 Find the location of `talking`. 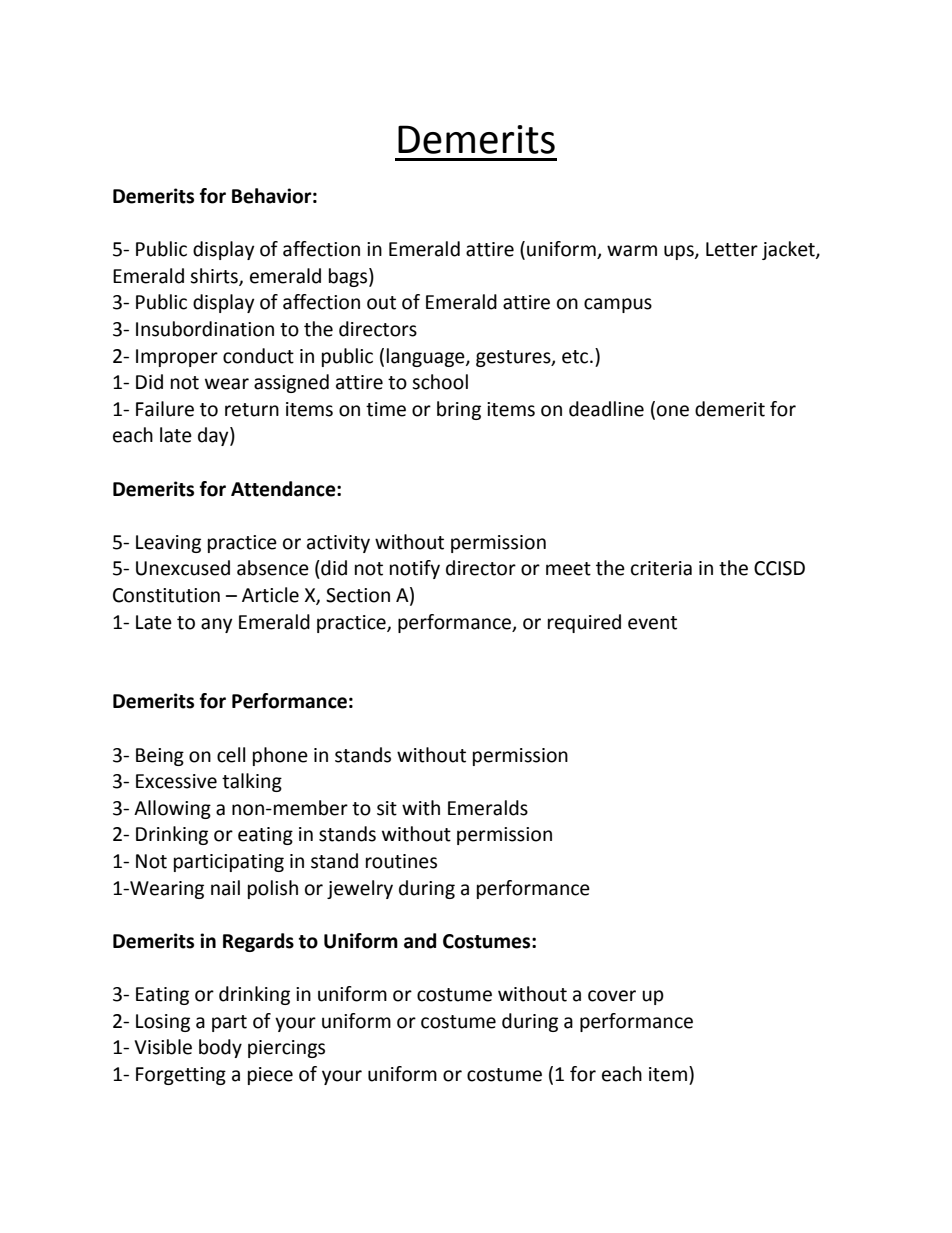

talking is located at coordinates (252, 782).
